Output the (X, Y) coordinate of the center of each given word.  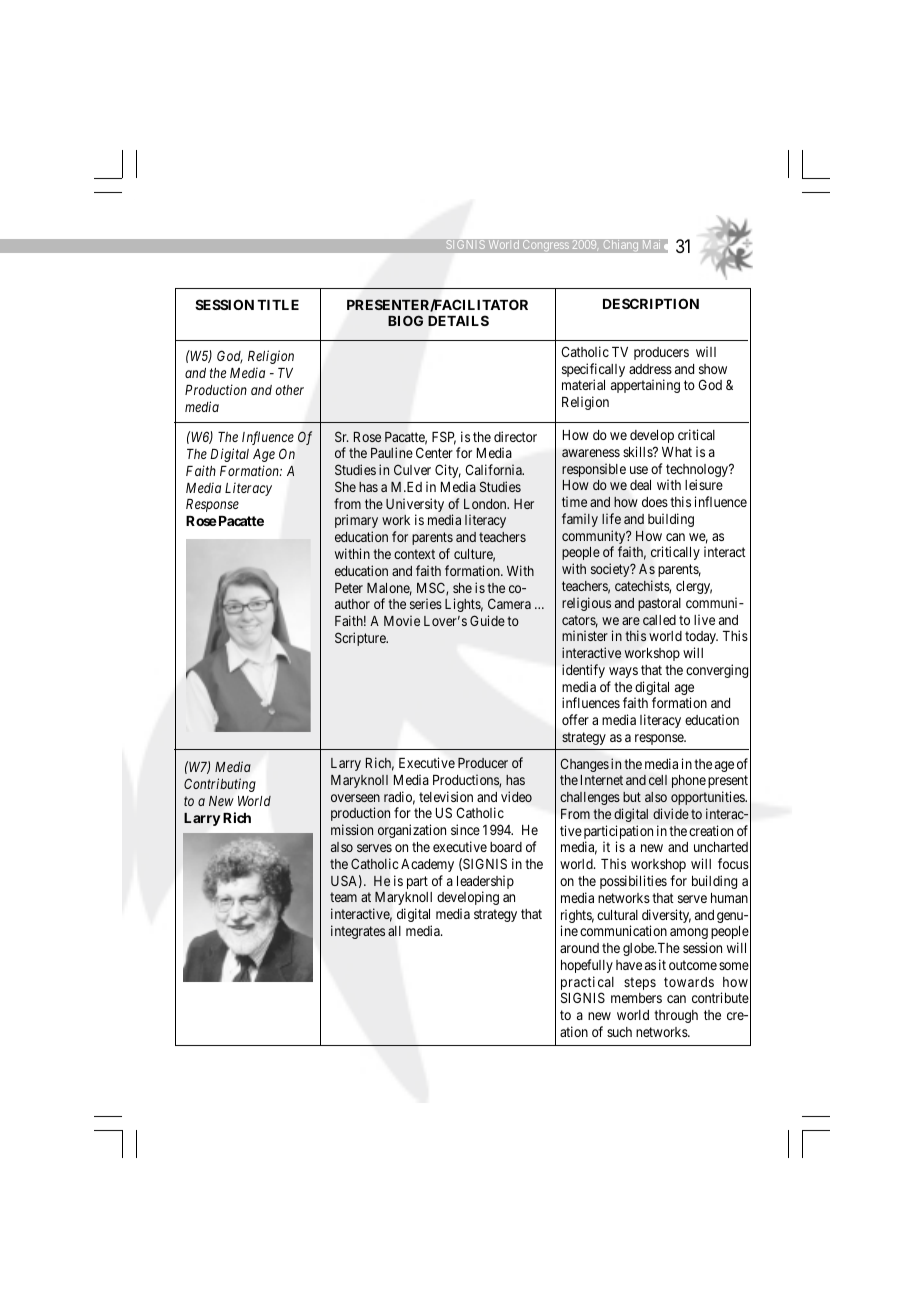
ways (623, 672)
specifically (593, 371)
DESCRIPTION (651, 303)
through (676, 1016)
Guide (487, 620)
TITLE (278, 305)
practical (587, 984)
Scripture (361, 639)
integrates (358, 932)
